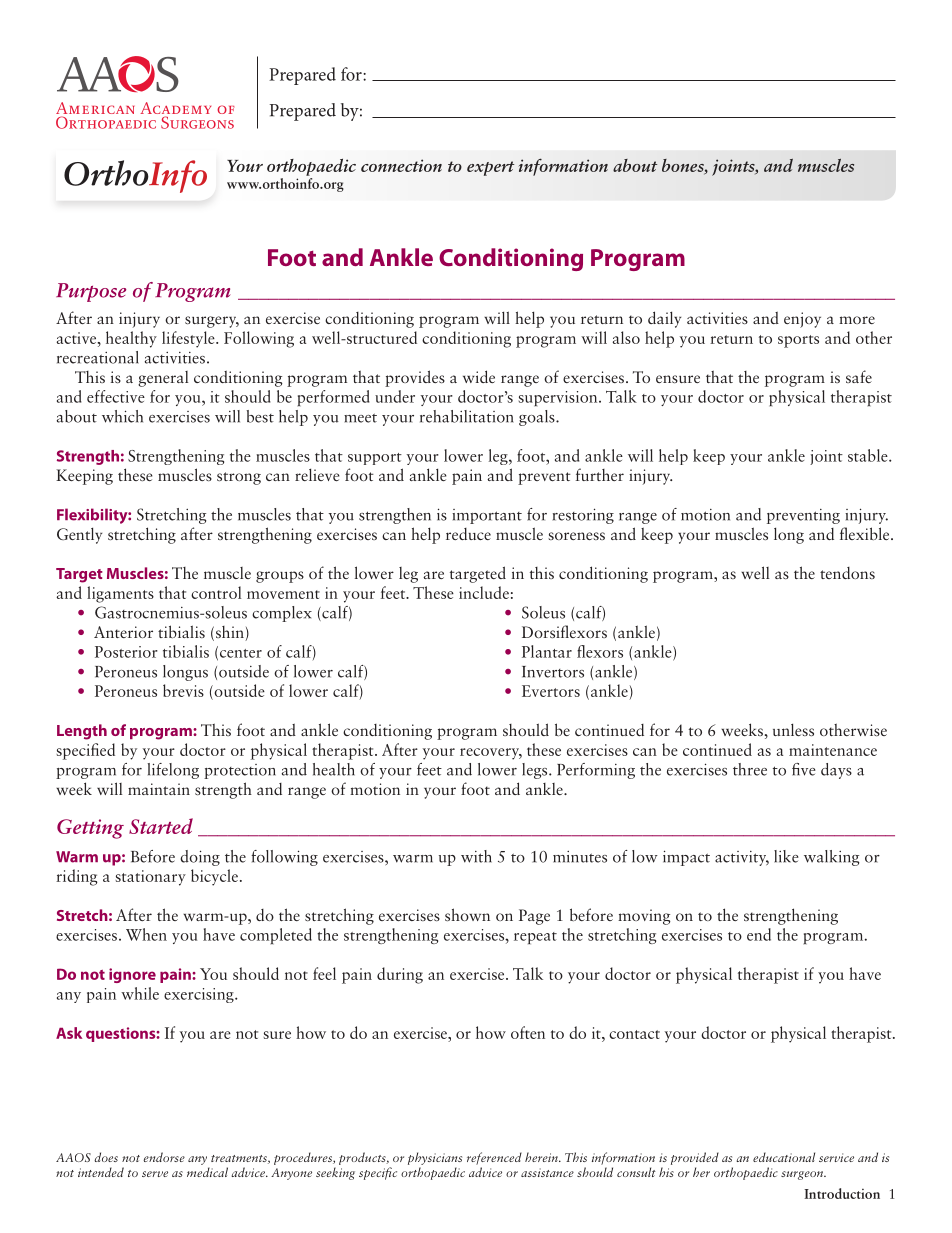  Describe the element at coordinates (802, 320) in the screenshot. I see `enjoy` at that location.
